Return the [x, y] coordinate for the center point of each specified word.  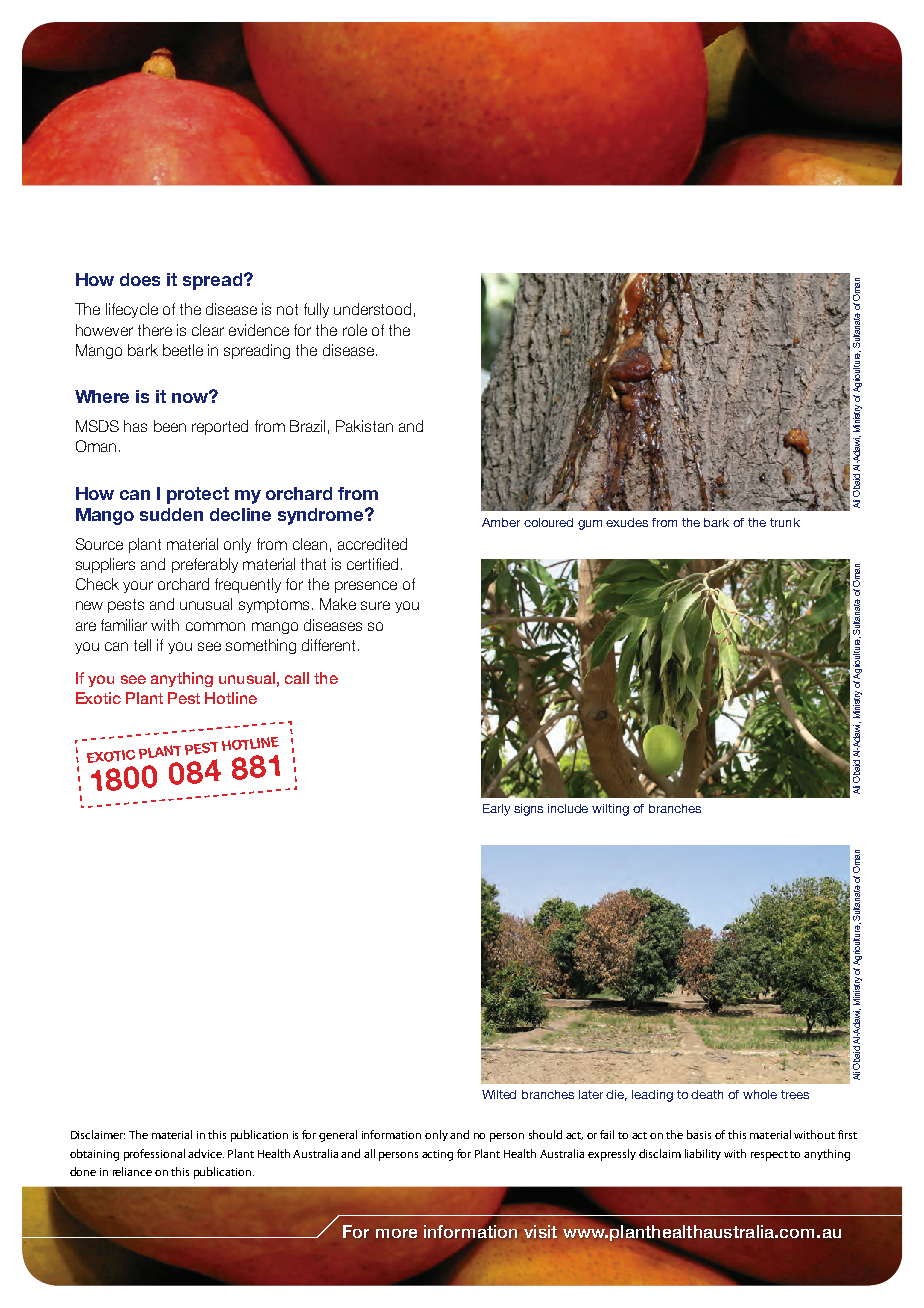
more [396, 1233]
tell [142, 645]
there [155, 330]
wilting [610, 810]
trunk [785, 522]
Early [496, 810]
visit [540, 1231]
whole [760, 1094]
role [355, 330]
